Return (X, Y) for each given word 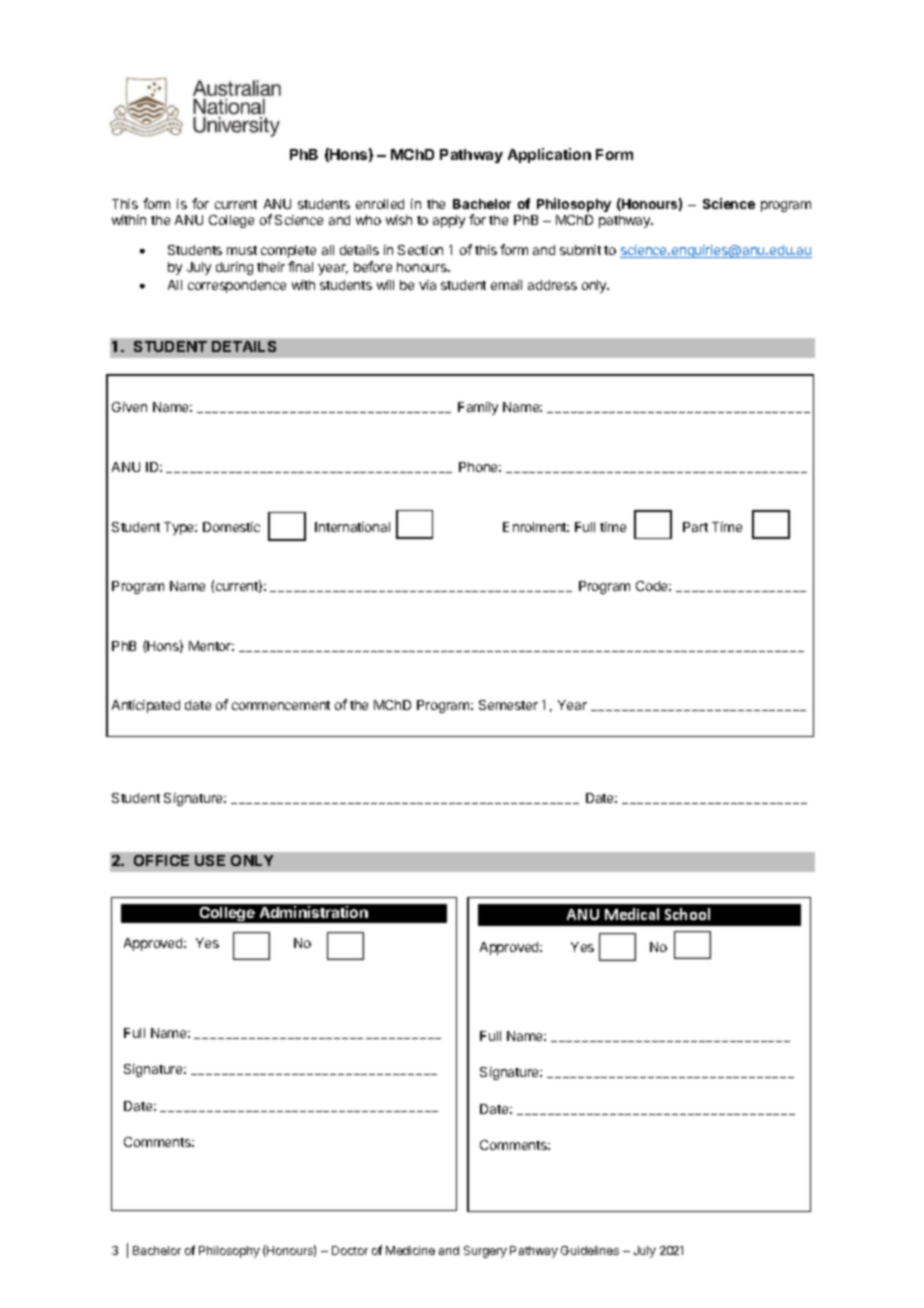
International (352, 527)
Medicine (410, 1250)
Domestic (231, 527)
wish (399, 220)
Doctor (350, 1250)
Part (695, 527)
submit (580, 250)
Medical (632, 914)
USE (210, 860)
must (242, 250)
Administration (314, 912)
